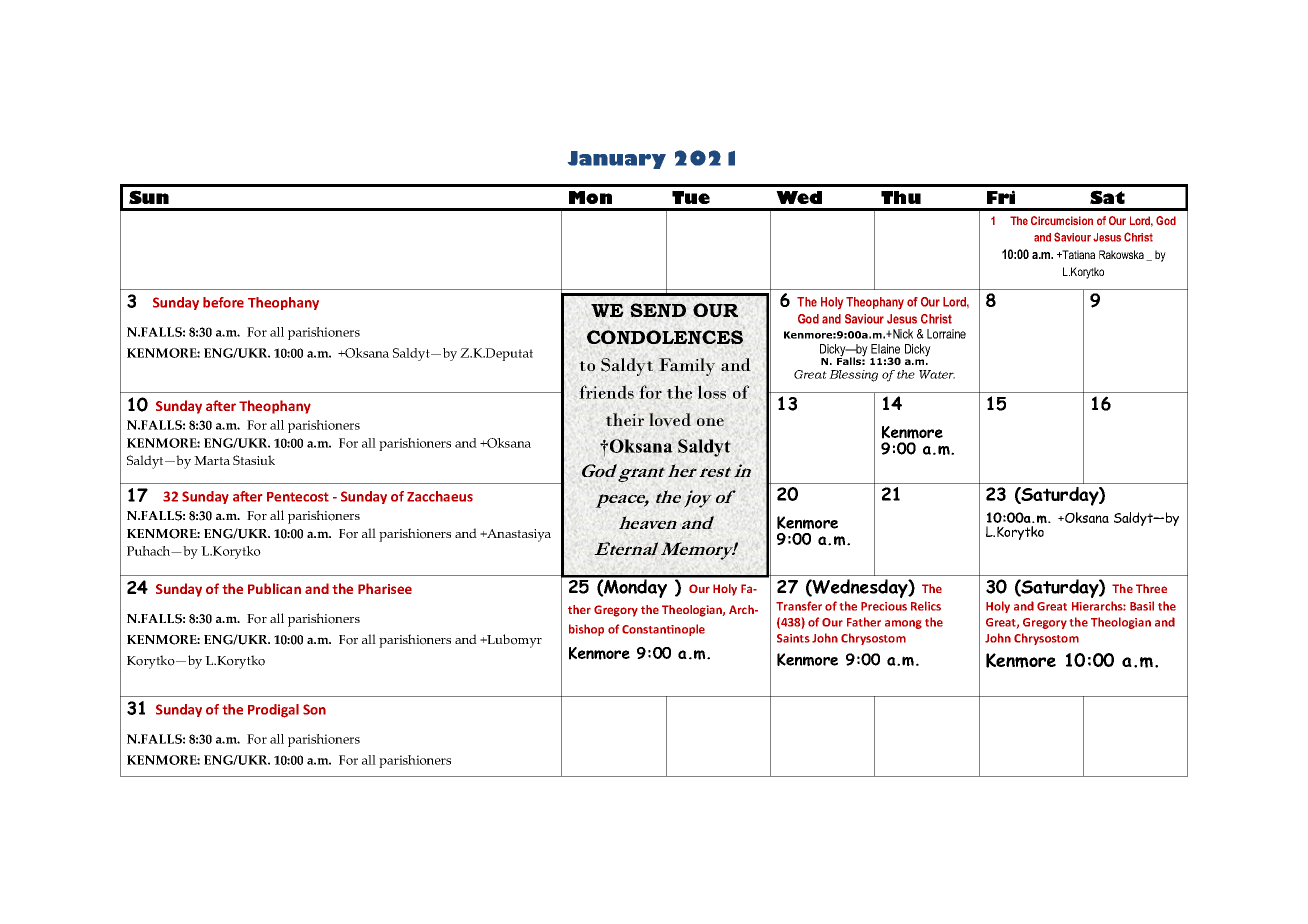 The height and width of the screenshot is (924, 1308). What do you see at coordinates (937, 374) in the screenshot?
I see `Water` at bounding box center [937, 374].
